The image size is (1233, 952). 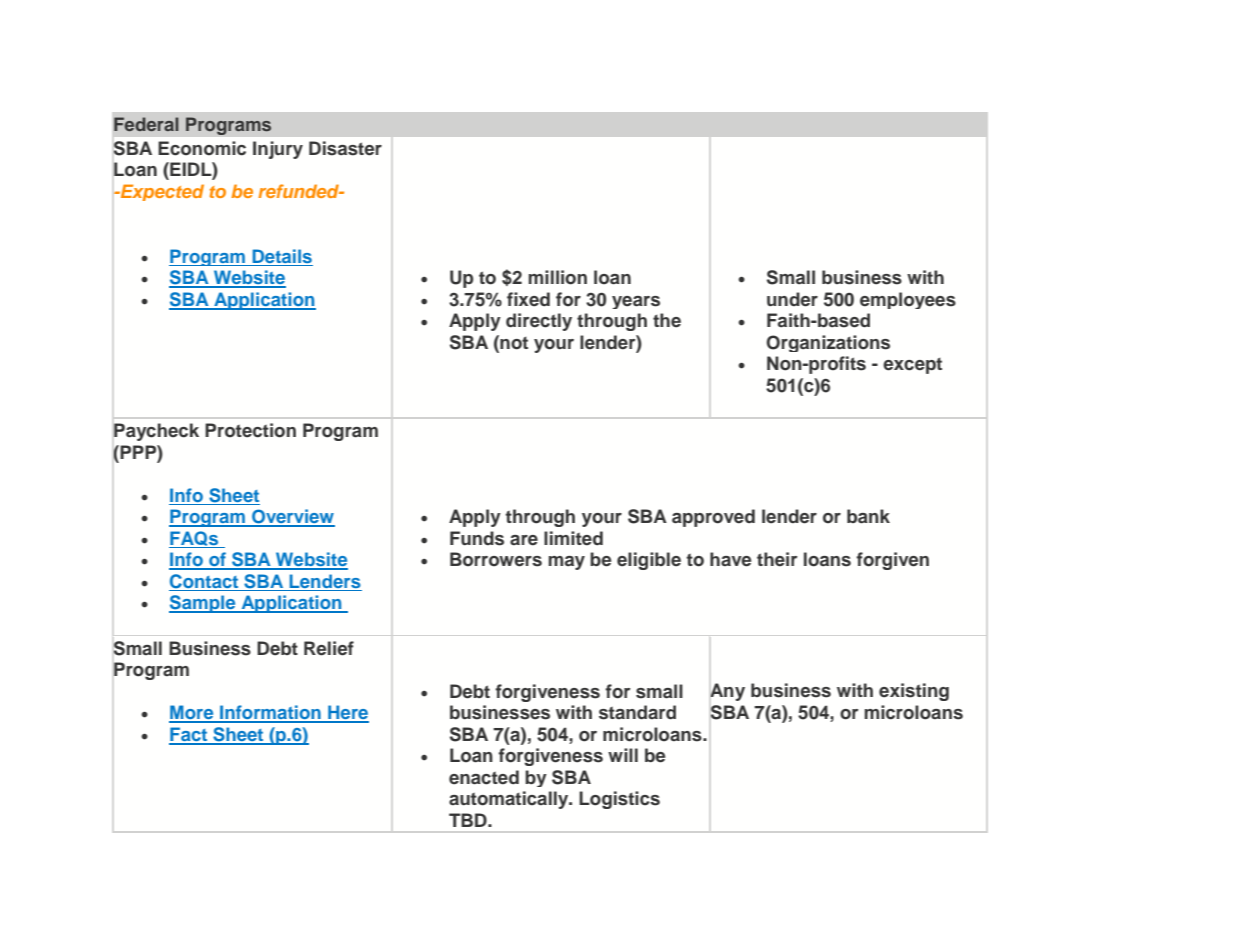 I want to click on enacted, so click(x=484, y=777).
